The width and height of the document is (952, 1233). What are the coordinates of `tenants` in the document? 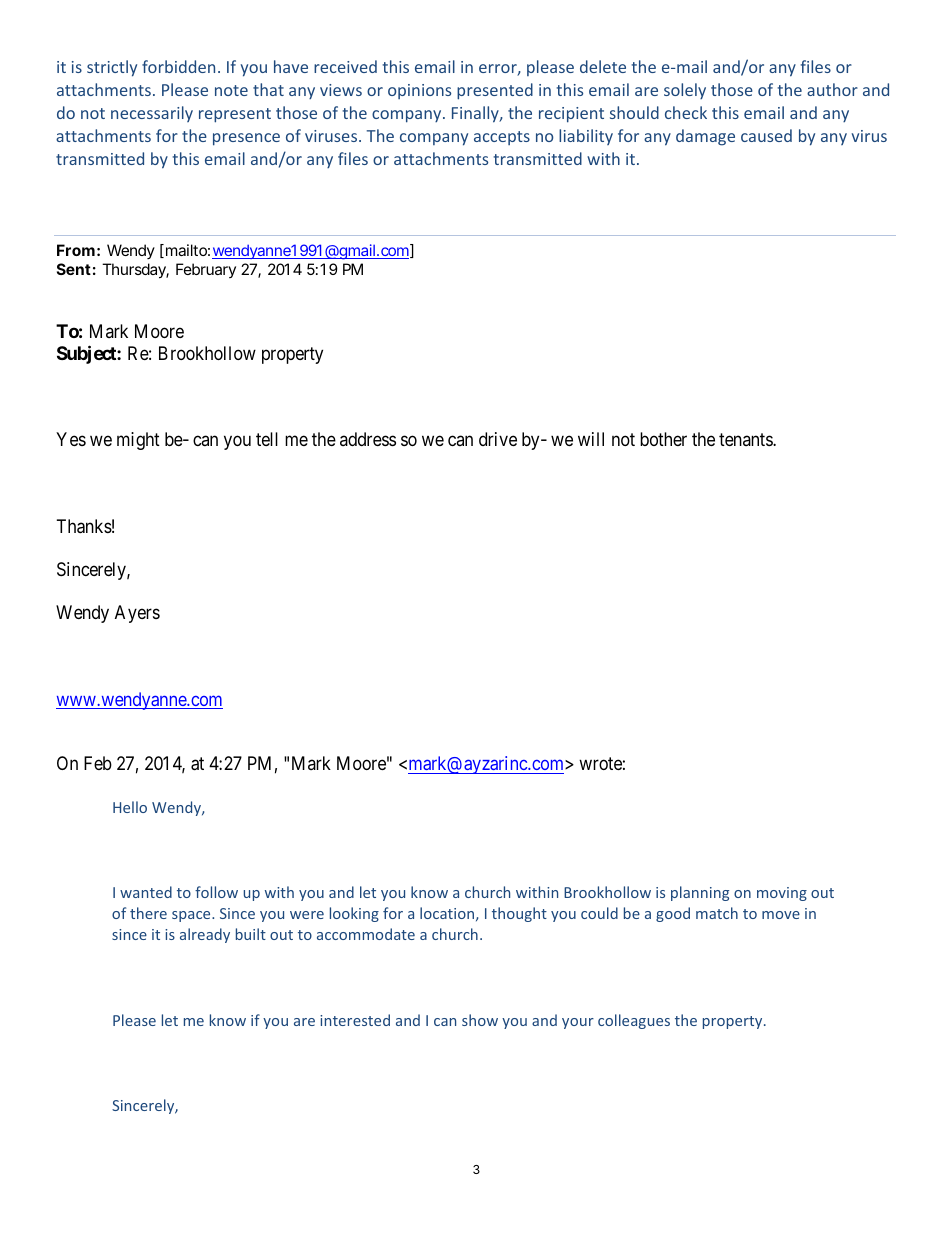 It's located at (746, 440).
